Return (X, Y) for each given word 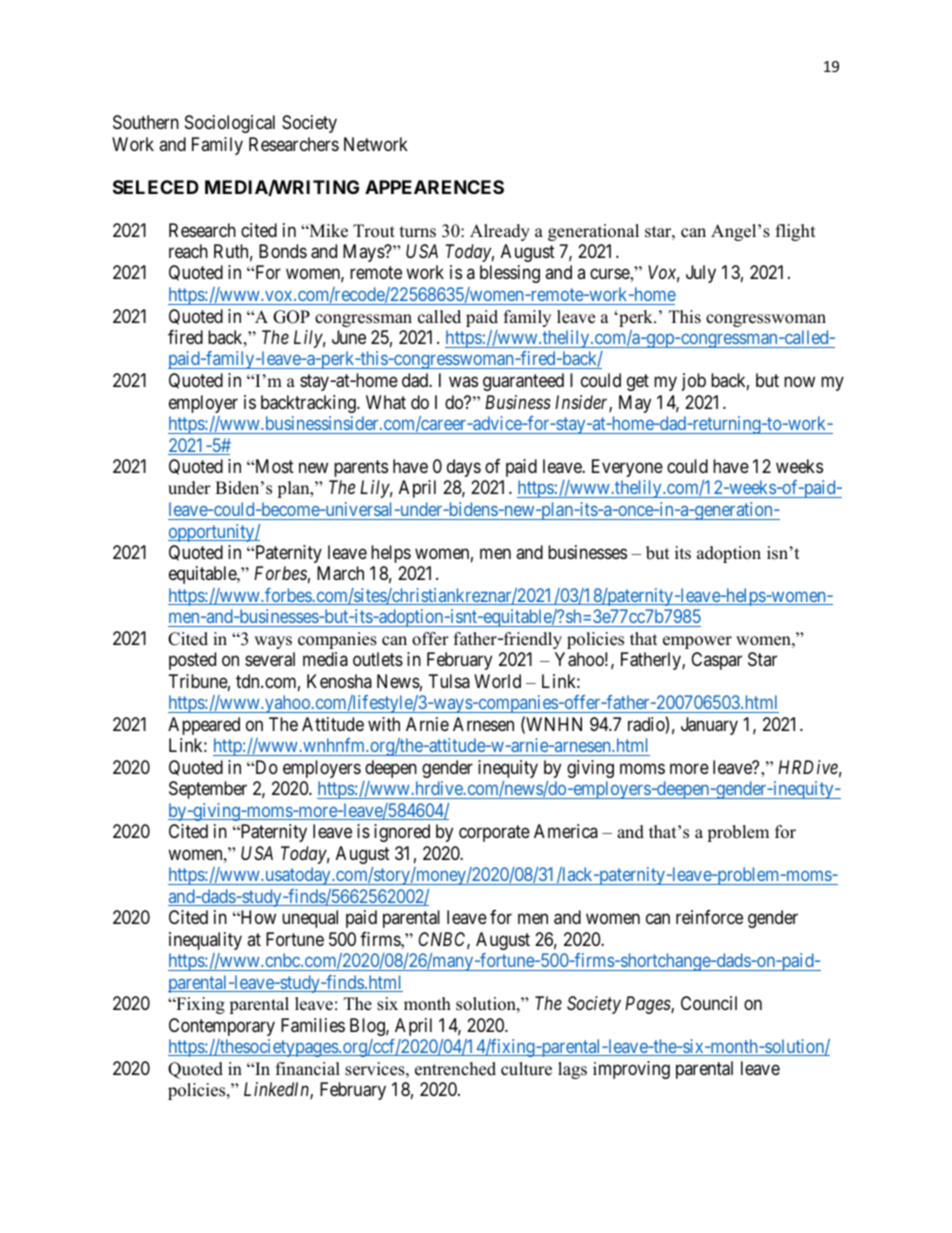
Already (500, 232)
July (701, 274)
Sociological (230, 124)
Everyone (627, 468)
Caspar (716, 661)
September (208, 790)
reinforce (709, 917)
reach (188, 251)
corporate (494, 833)
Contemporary (222, 1027)
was (463, 381)
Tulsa (449, 681)
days (464, 468)
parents (361, 468)
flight (796, 232)
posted (192, 661)
